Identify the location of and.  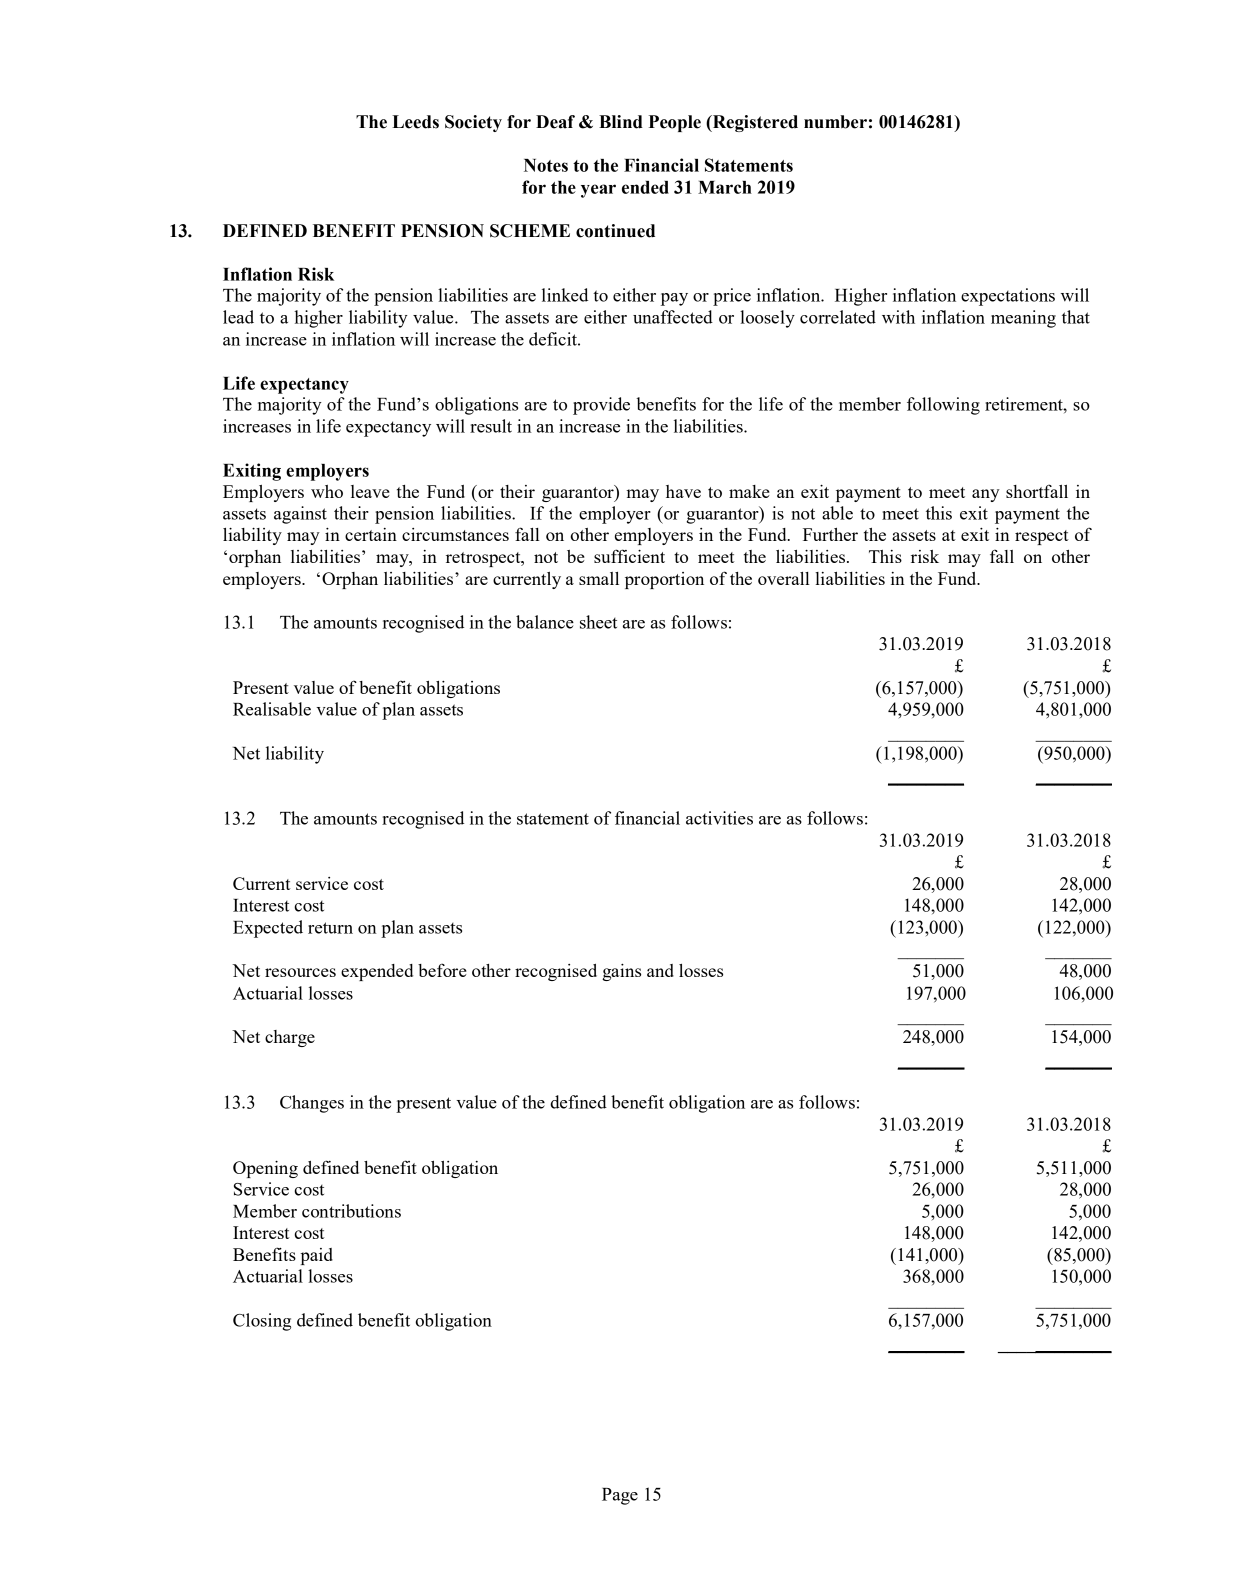
(660, 970).
